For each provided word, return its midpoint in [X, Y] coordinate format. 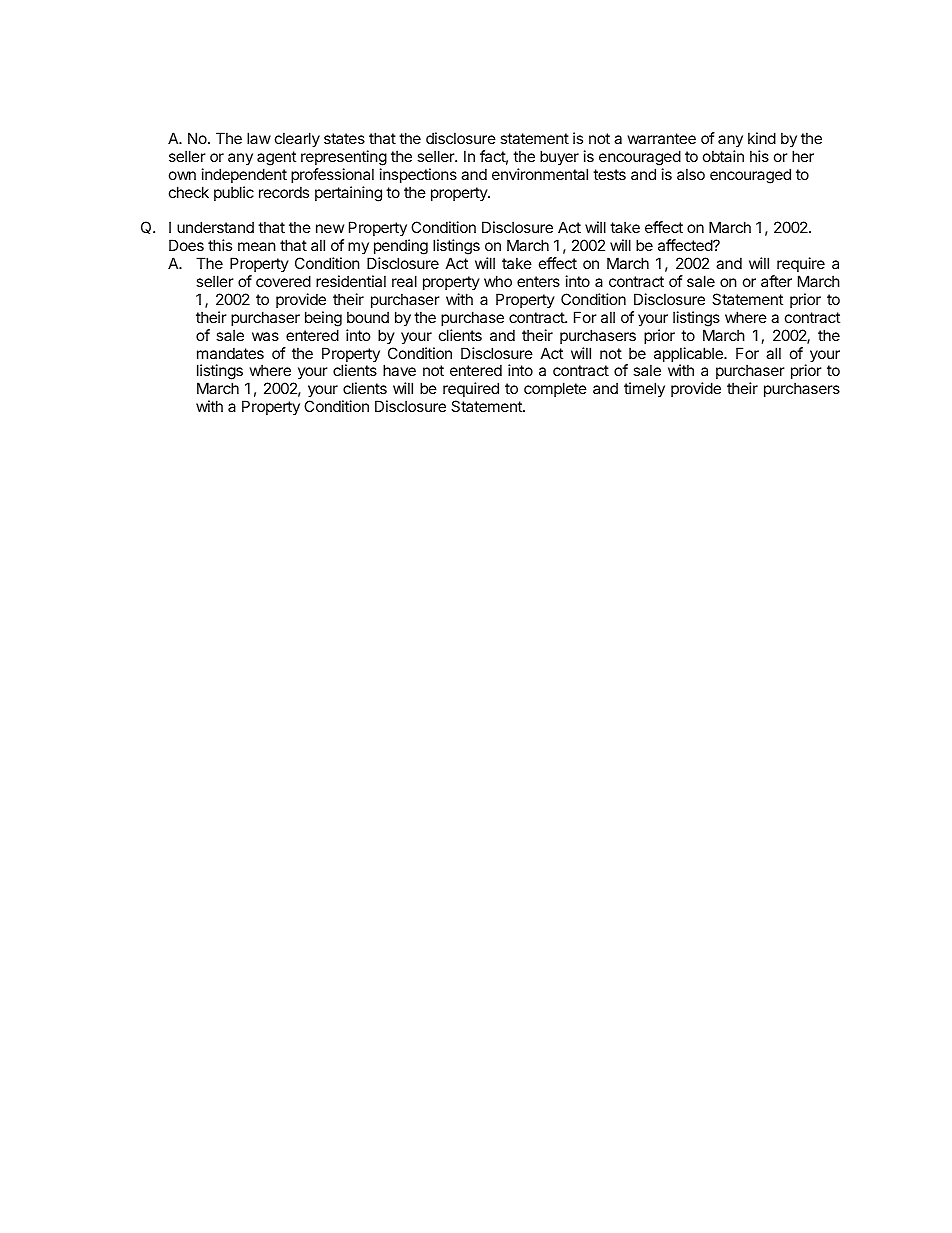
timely [644, 389]
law [259, 138]
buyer [559, 157]
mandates [230, 353]
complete [555, 389]
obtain [723, 156]
